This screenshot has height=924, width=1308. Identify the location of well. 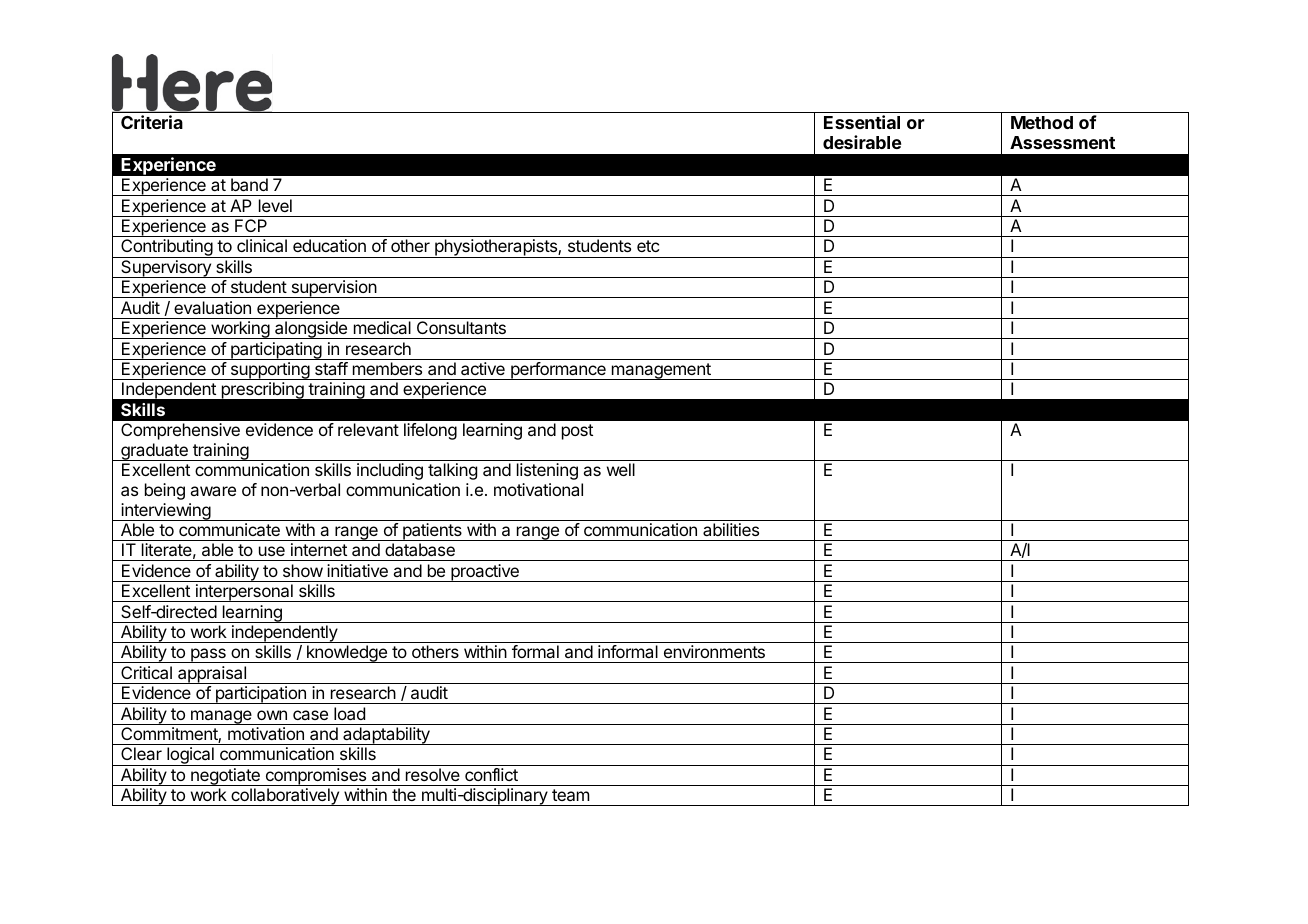
(621, 469).
